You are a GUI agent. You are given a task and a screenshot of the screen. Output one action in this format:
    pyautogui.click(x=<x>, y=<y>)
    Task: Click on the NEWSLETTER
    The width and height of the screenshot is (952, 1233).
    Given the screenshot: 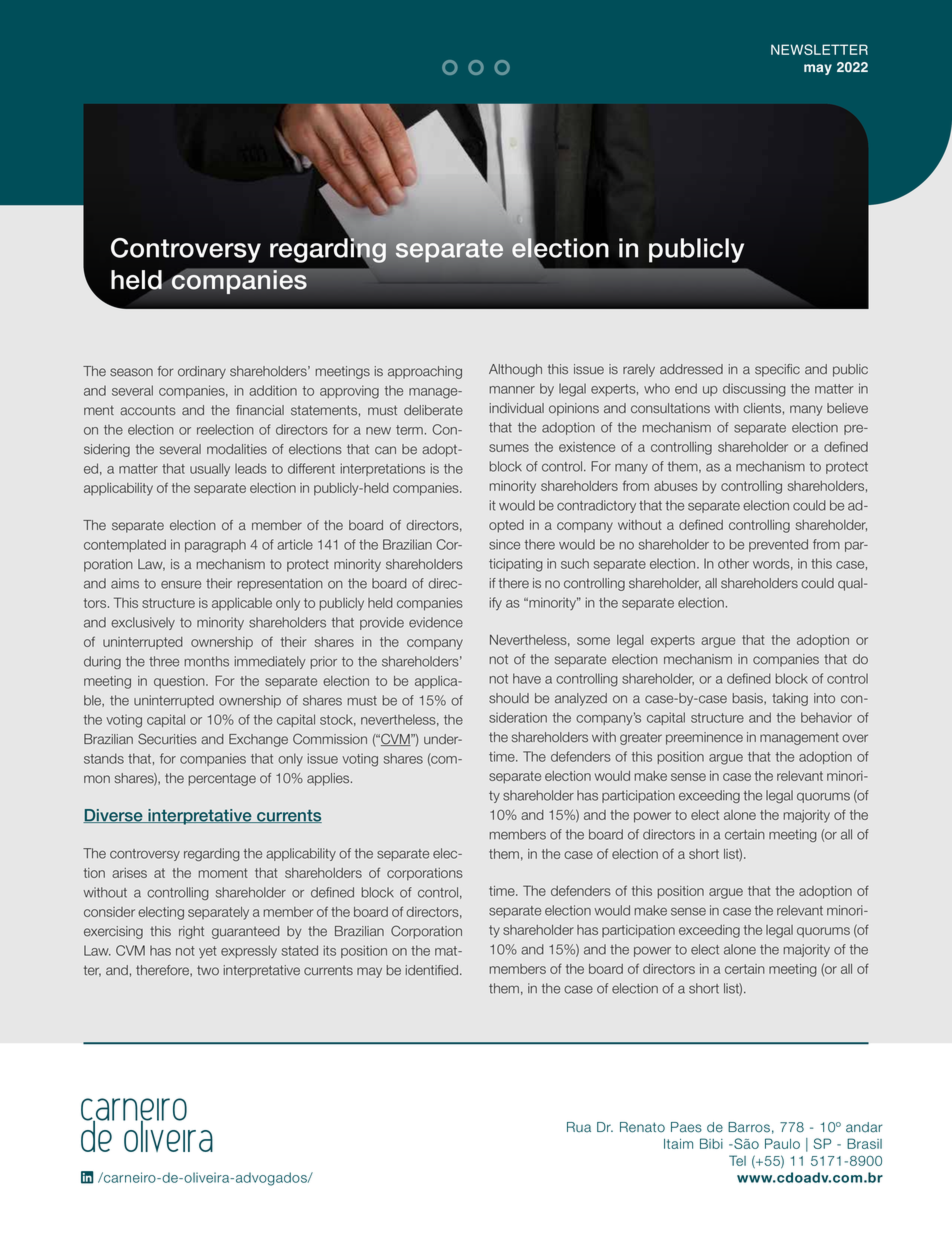 What is the action you would take?
    pyautogui.click(x=819, y=49)
